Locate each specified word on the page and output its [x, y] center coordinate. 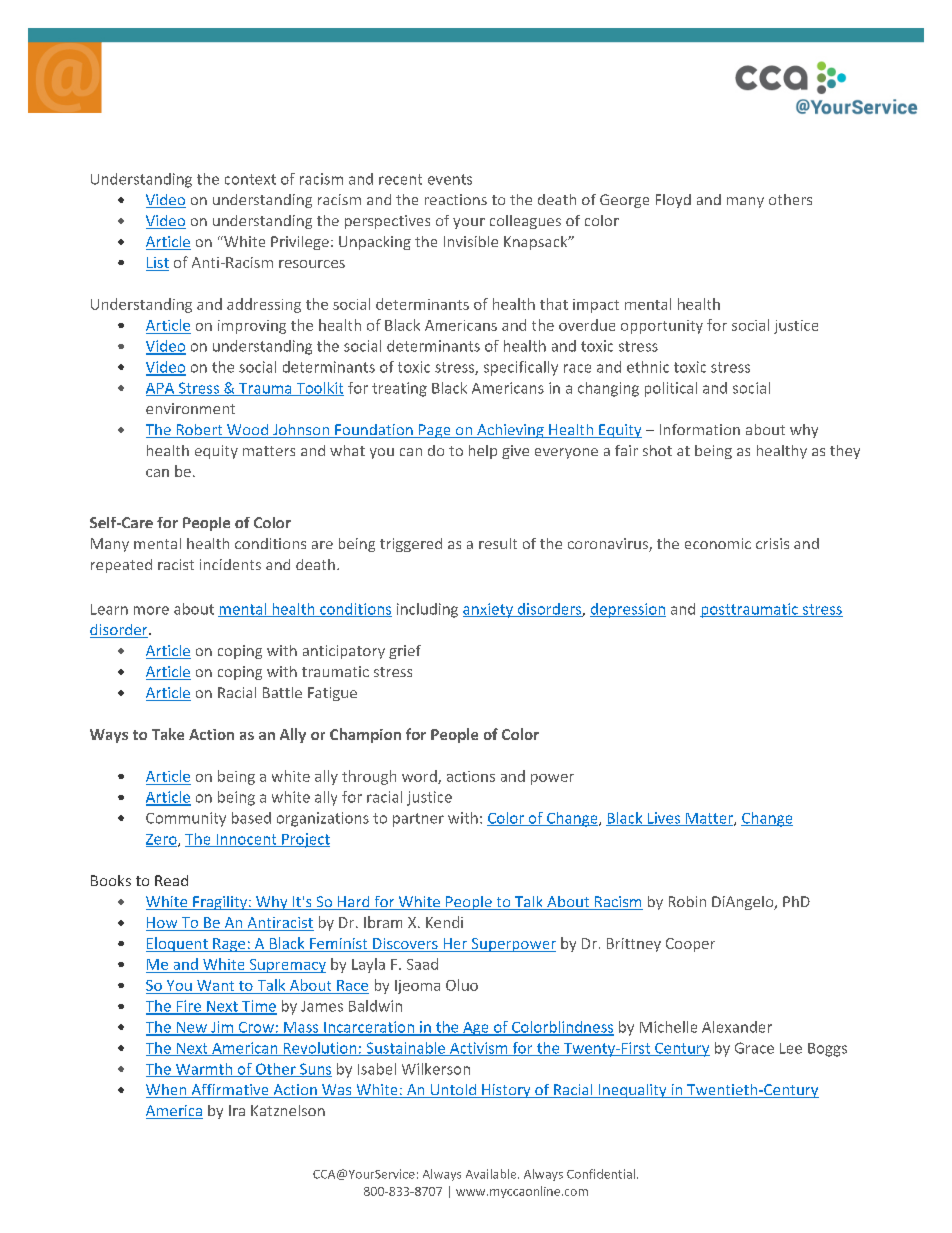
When [167, 1091]
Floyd [673, 201]
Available [492, 1174]
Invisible [471, 241]
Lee [791, 1048]
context [250, 179]
